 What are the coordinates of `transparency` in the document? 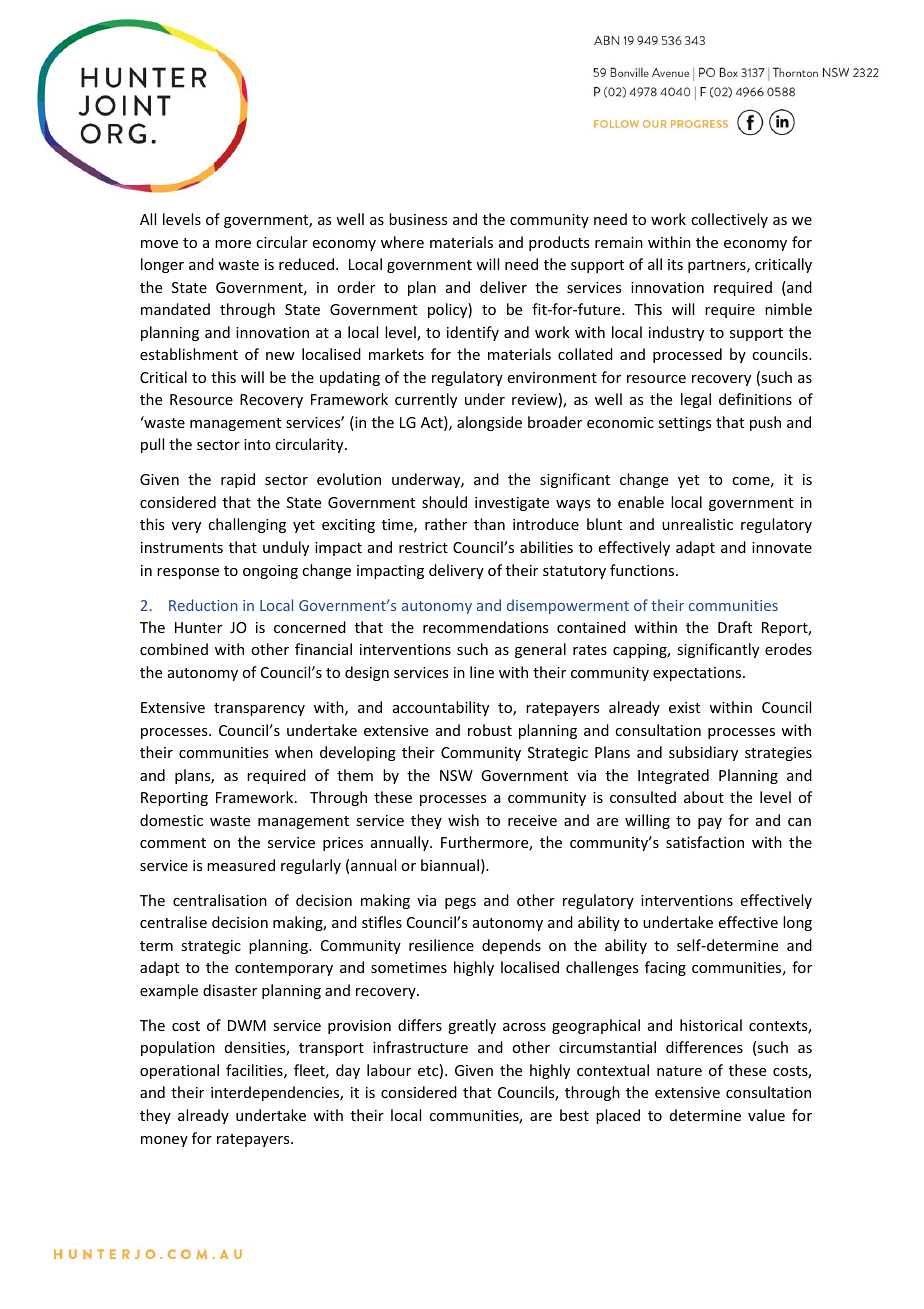 It's located at (259, 709).
